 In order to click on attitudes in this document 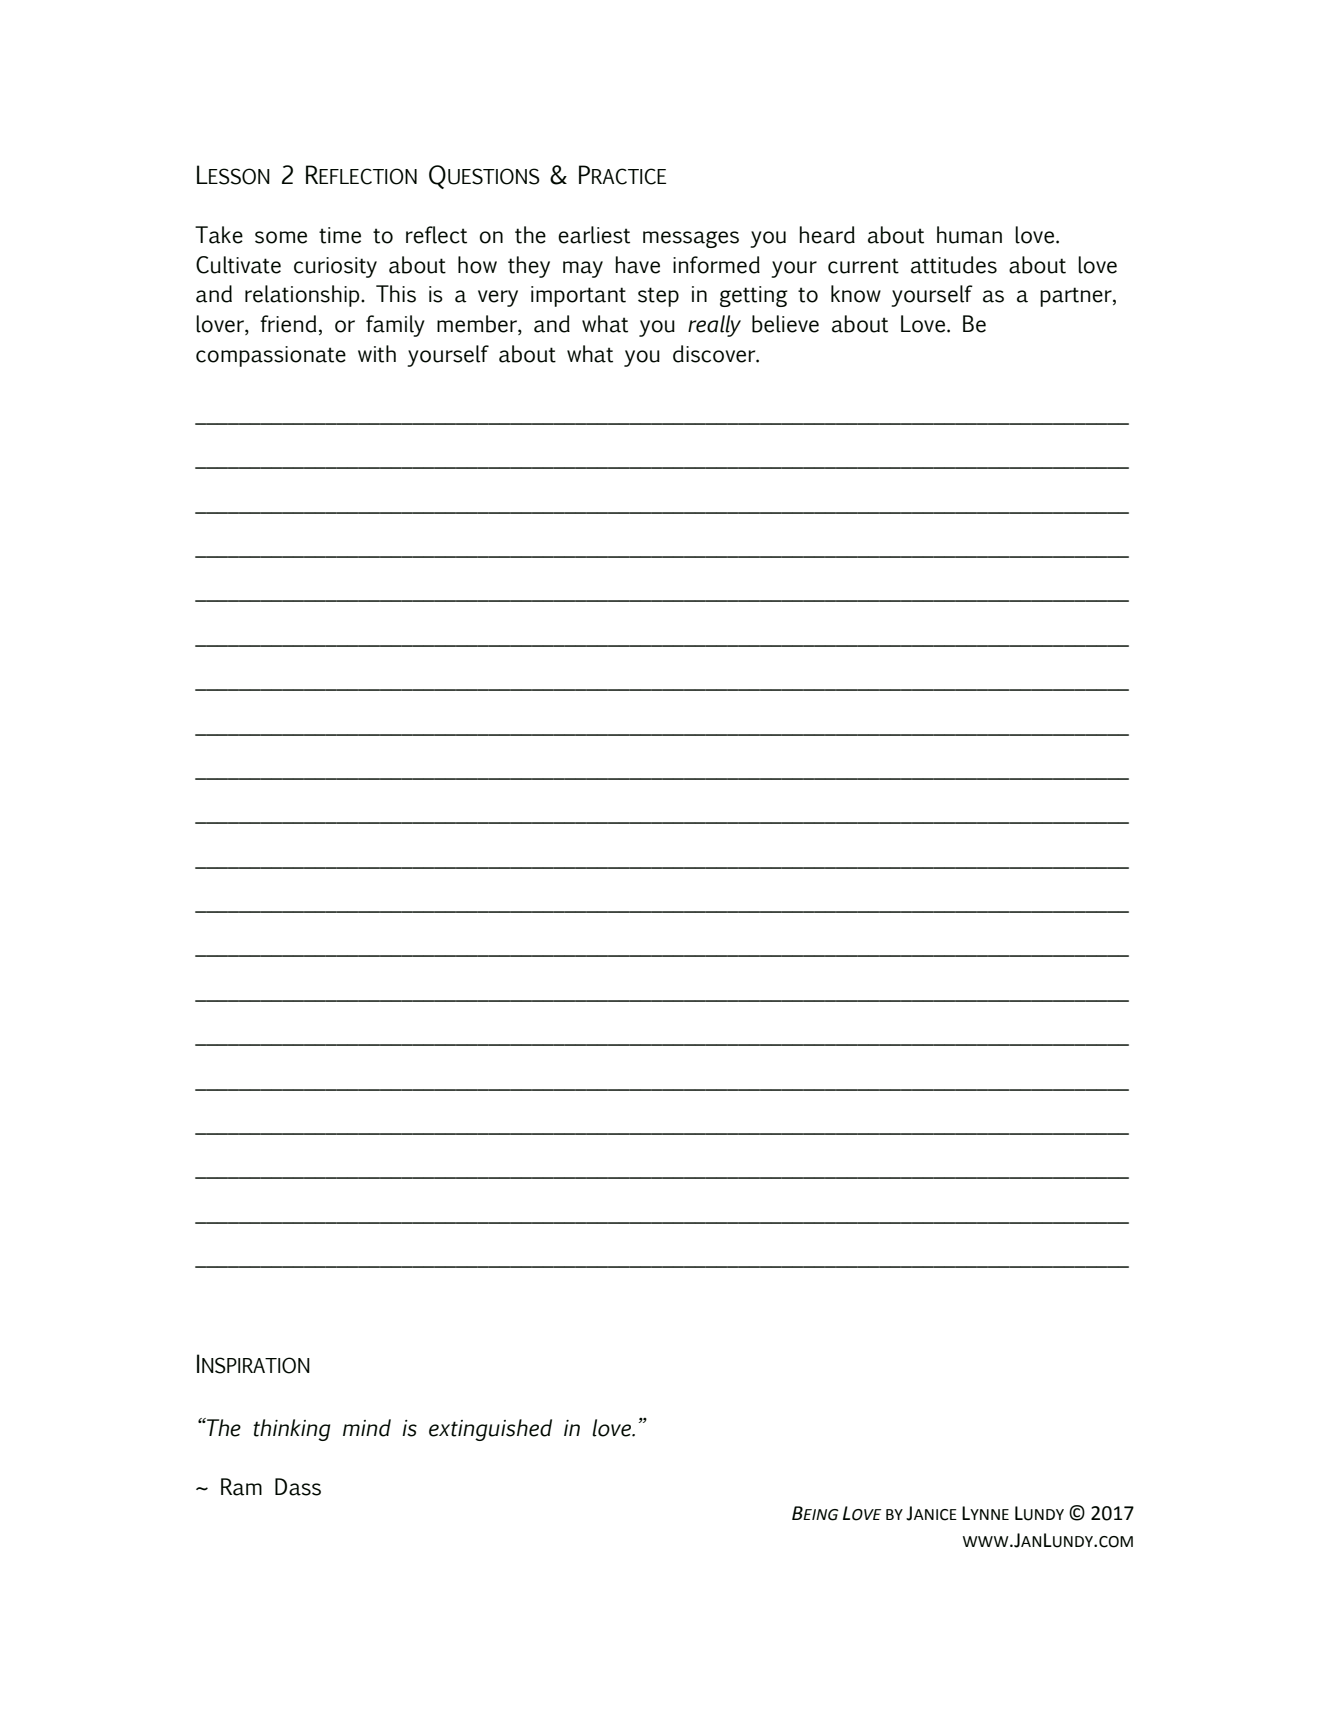, I will do `click(954, 265)`.
